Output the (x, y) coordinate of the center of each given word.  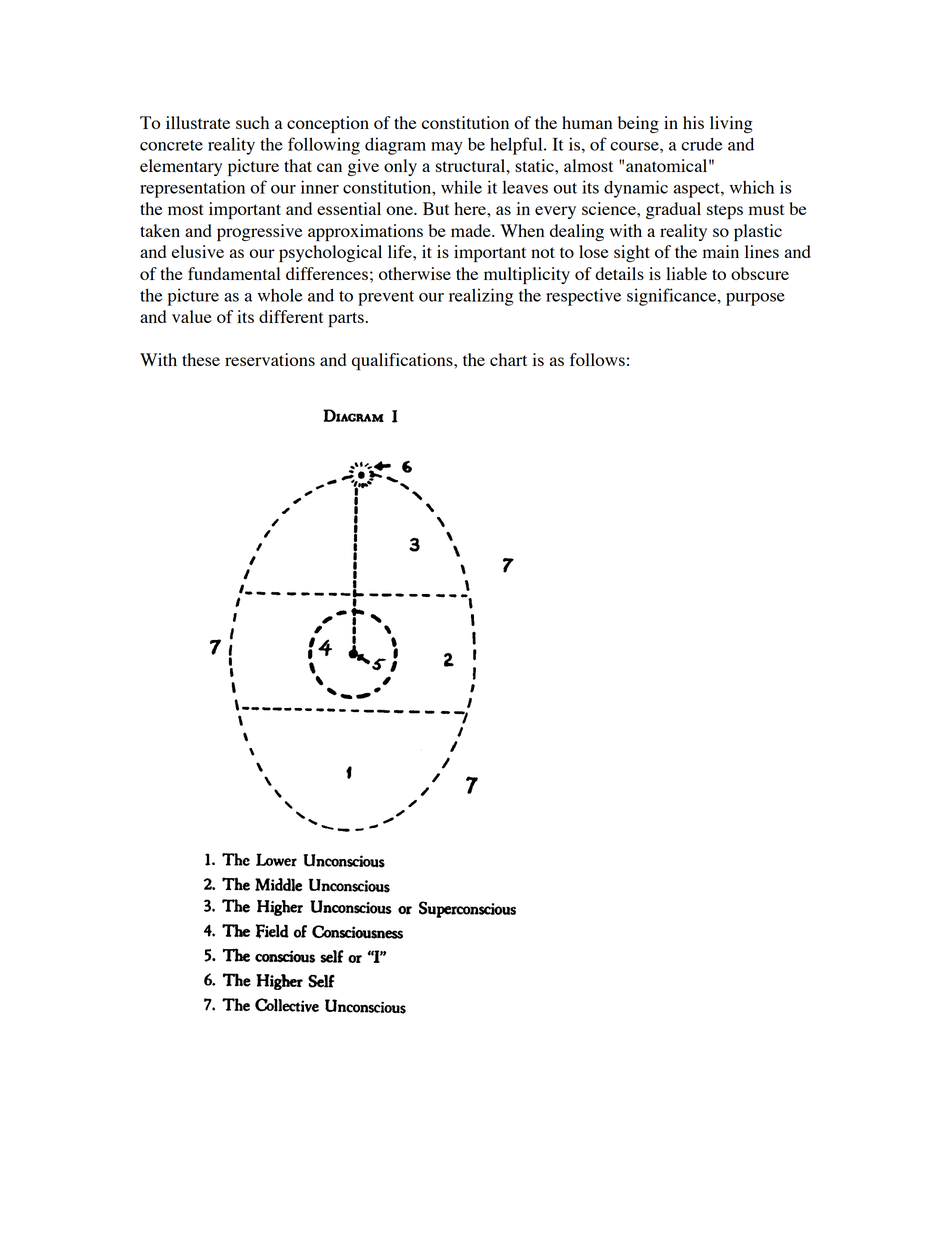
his (693, 122)
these (201, 359)
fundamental (234, 273)
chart (508, 359)
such (252, 122)
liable (686, 273)
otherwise (415, 273)
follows (597, 359)
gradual (673, 210)
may (447, 148)
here (471, 208)
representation (192, 189)
